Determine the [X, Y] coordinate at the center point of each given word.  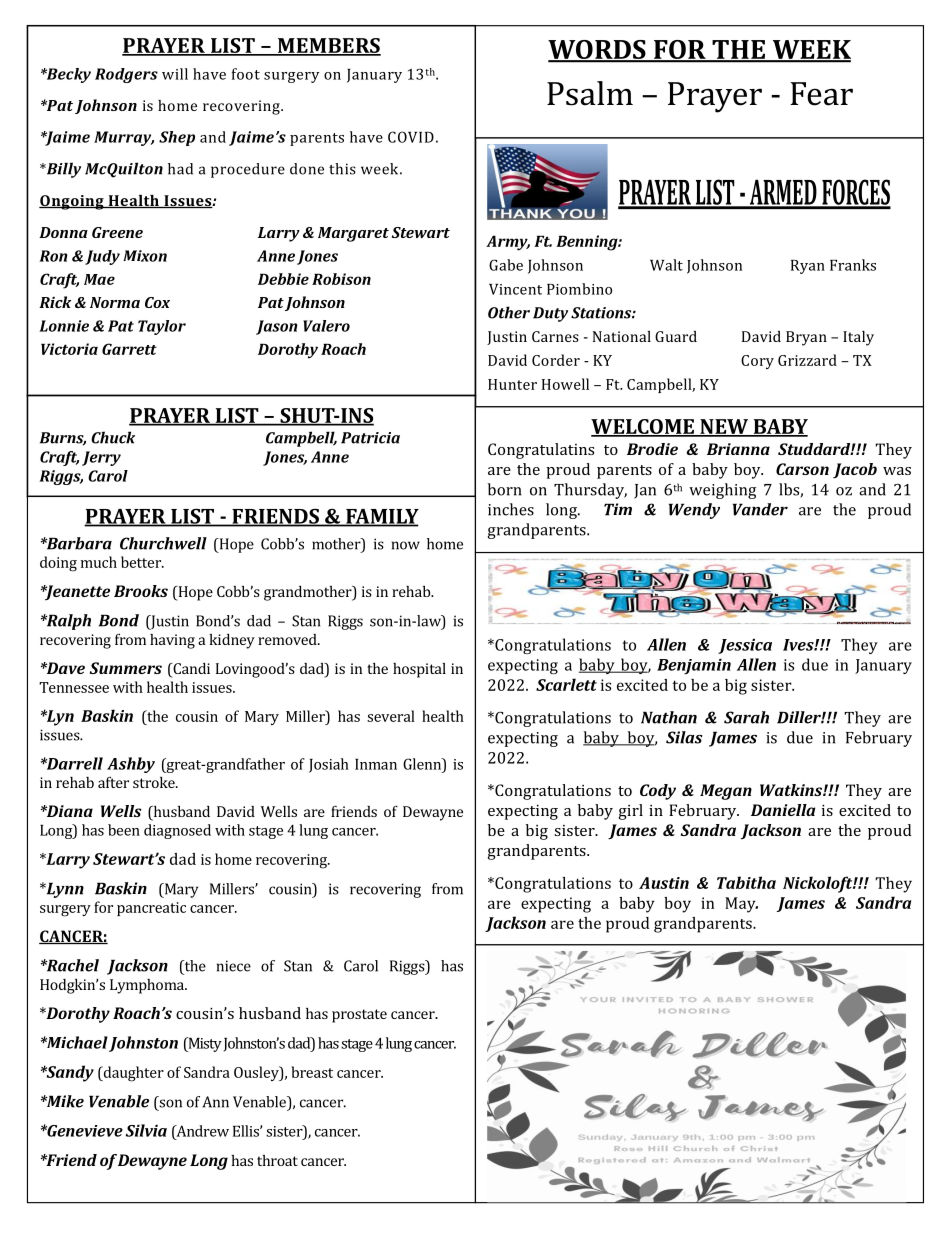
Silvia [146, 1130]
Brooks [141, 591]
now [406, 545]
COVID [411, 137]
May [741, 905]
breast [312, 1072]
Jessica [745, 646]
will [175, 74]
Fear [821, 94]
